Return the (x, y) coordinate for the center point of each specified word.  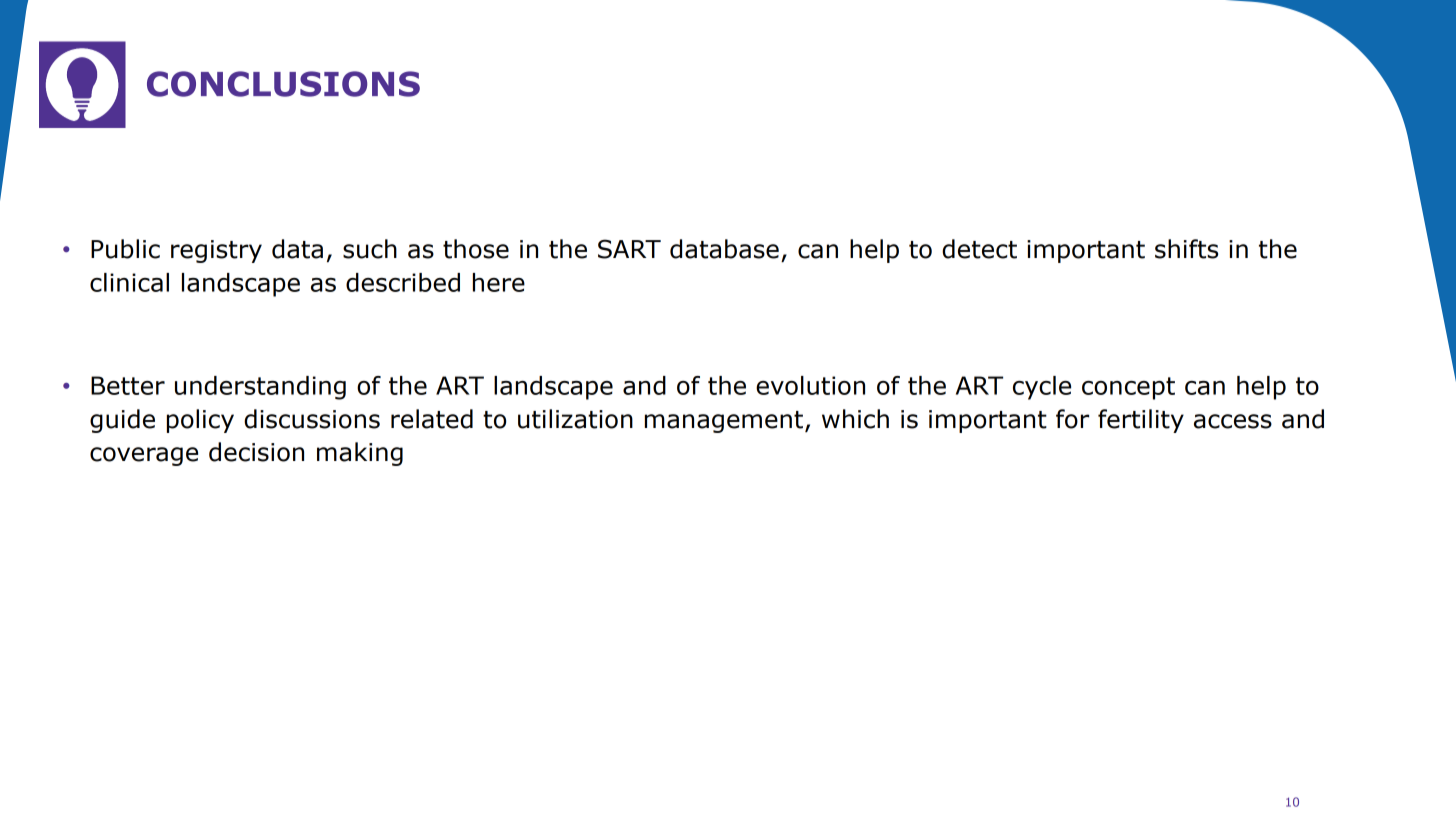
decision (256, 452)
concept (1128, 388)
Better (128, 385)
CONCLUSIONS (283, 84)
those (476, 249)
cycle (1042, 388)
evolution (810, 385)
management (725, 422)
